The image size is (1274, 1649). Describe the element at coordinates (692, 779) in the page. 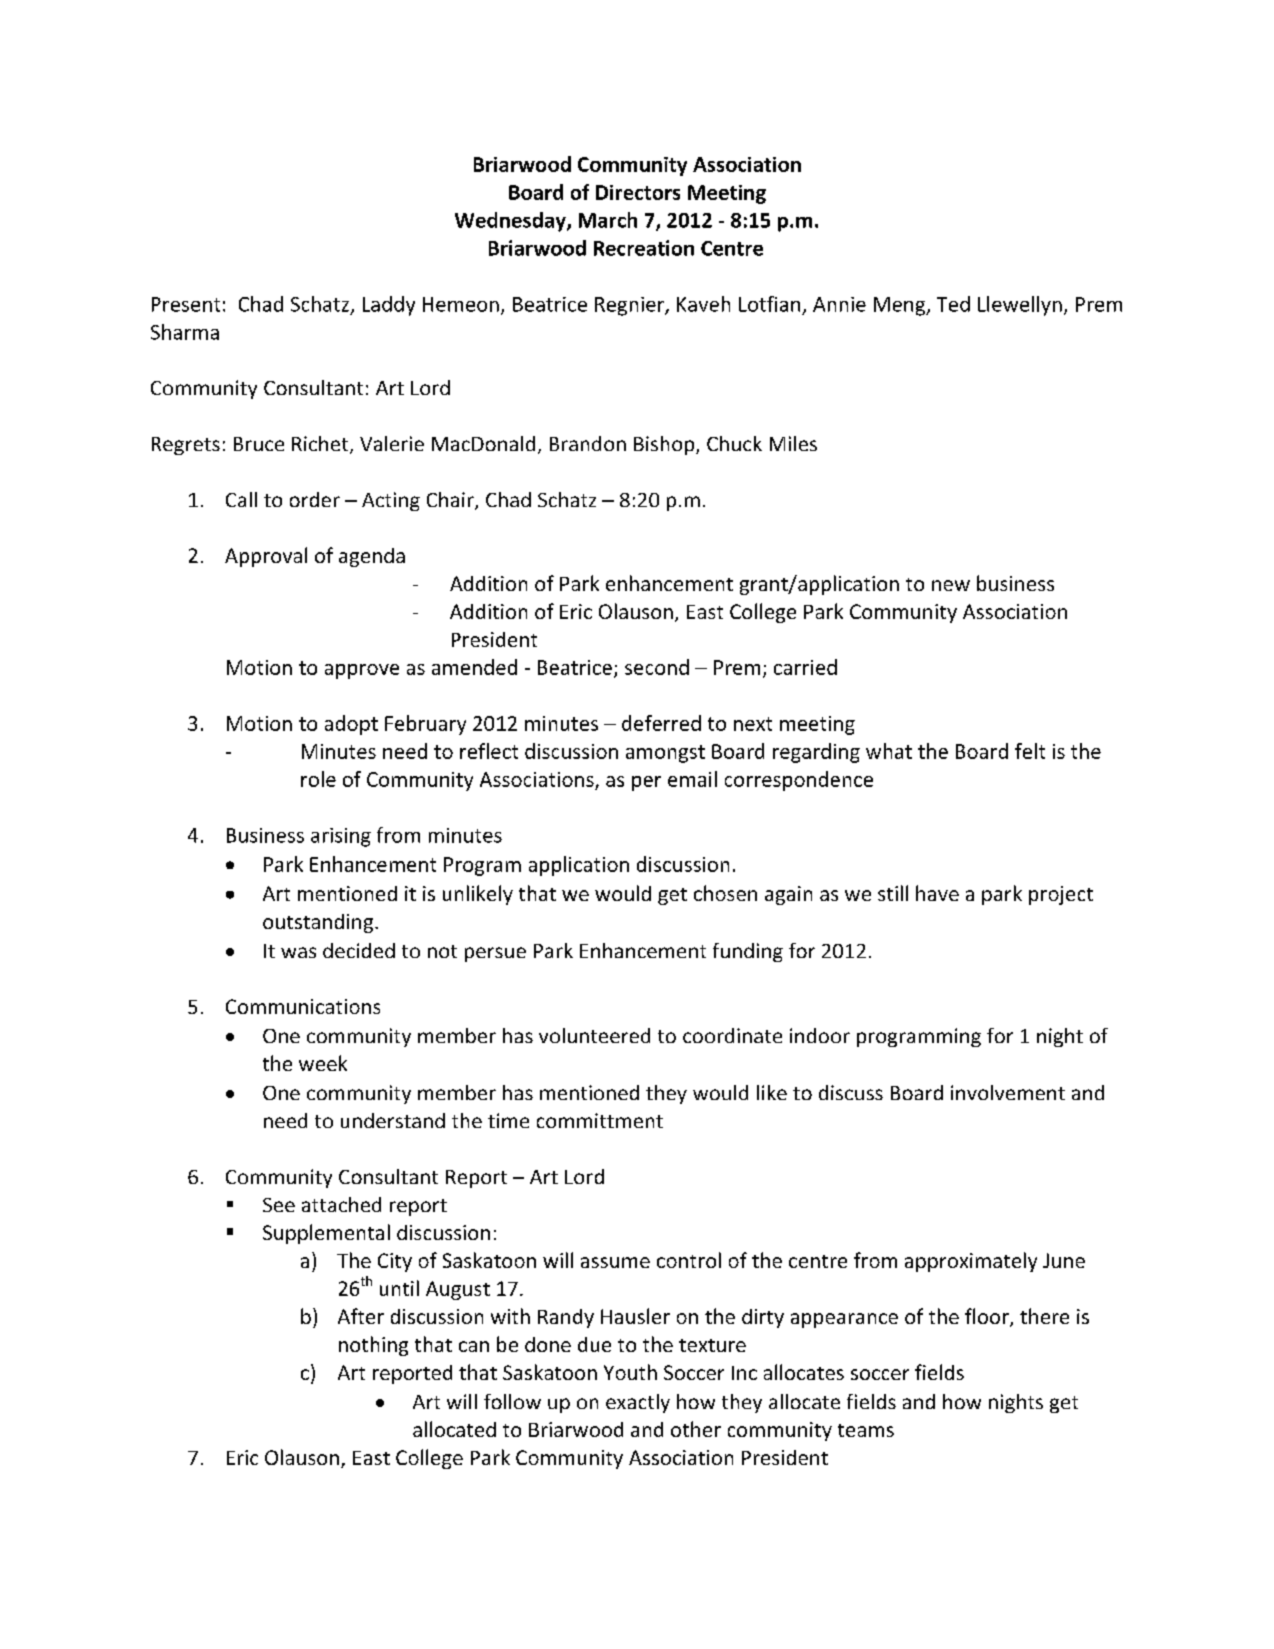

I see `email` at that location.
